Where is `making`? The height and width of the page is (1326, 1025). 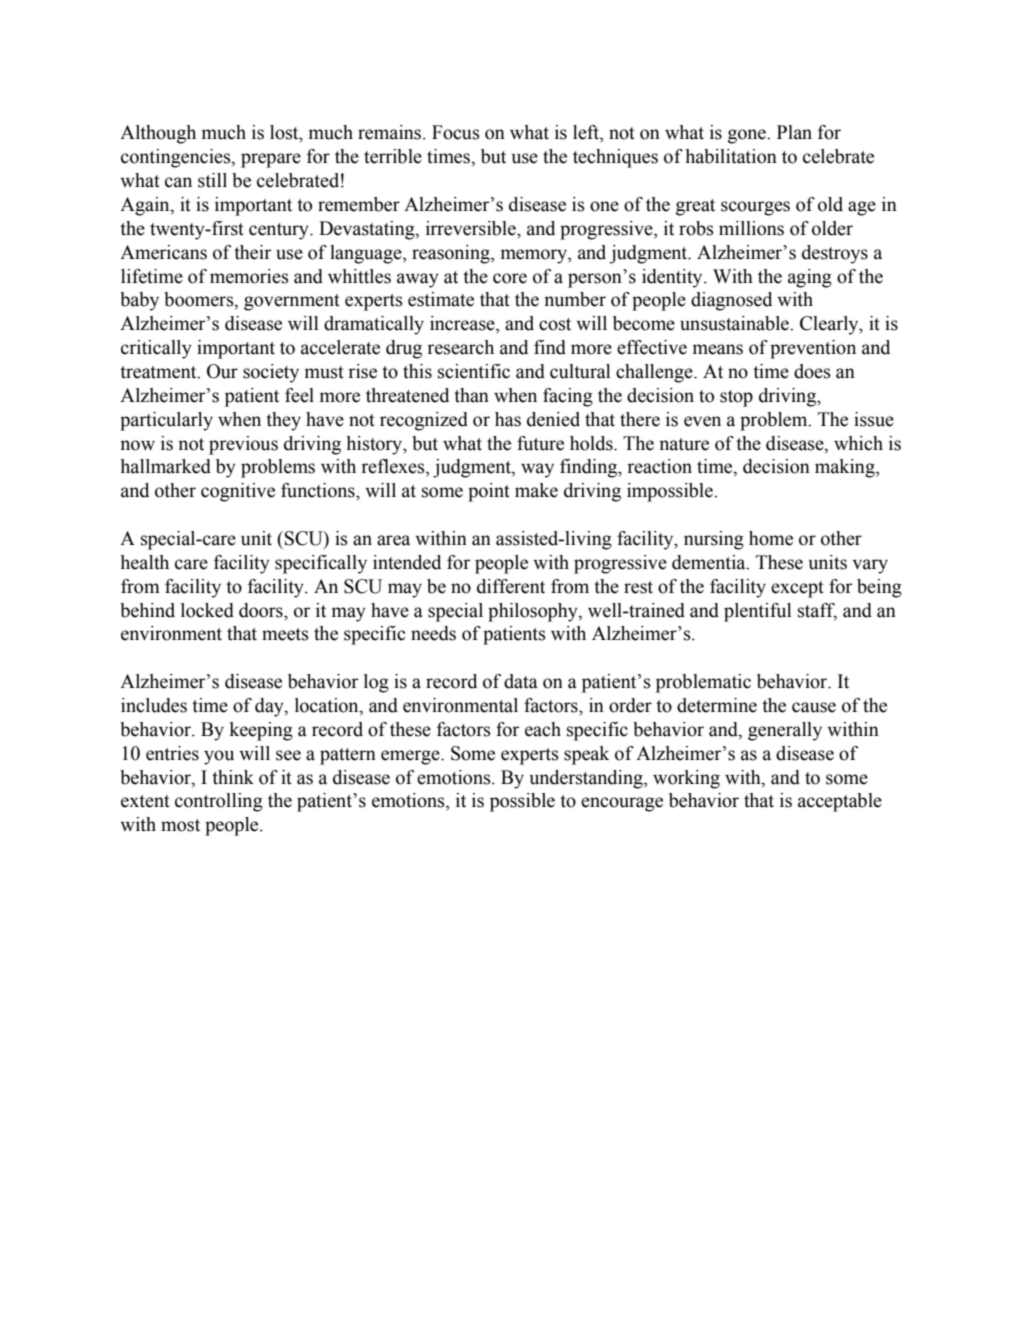
making is located at coordinates (846, 468).
